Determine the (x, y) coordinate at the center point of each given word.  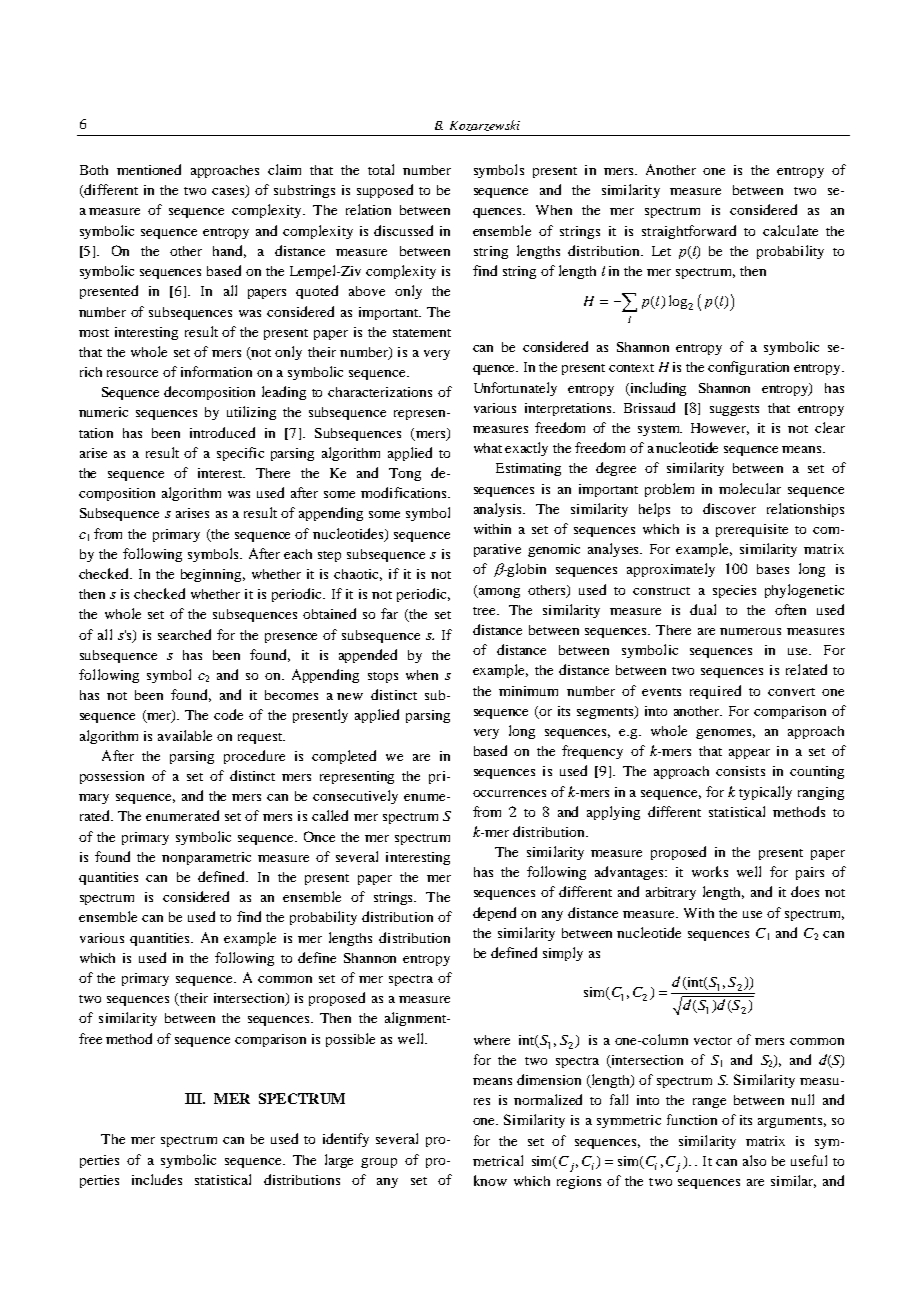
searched (184, 634)
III (195, 1098)
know (490, 1180)
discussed (403, 230)
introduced (222, 432)
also (754, 1160)
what (488, 448)
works (710, 871)
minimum (528, 691)
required (715, 692)
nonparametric (206, 858)
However (720, 429)
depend (494, 914)
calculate (790, 230)
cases (229, 193)
